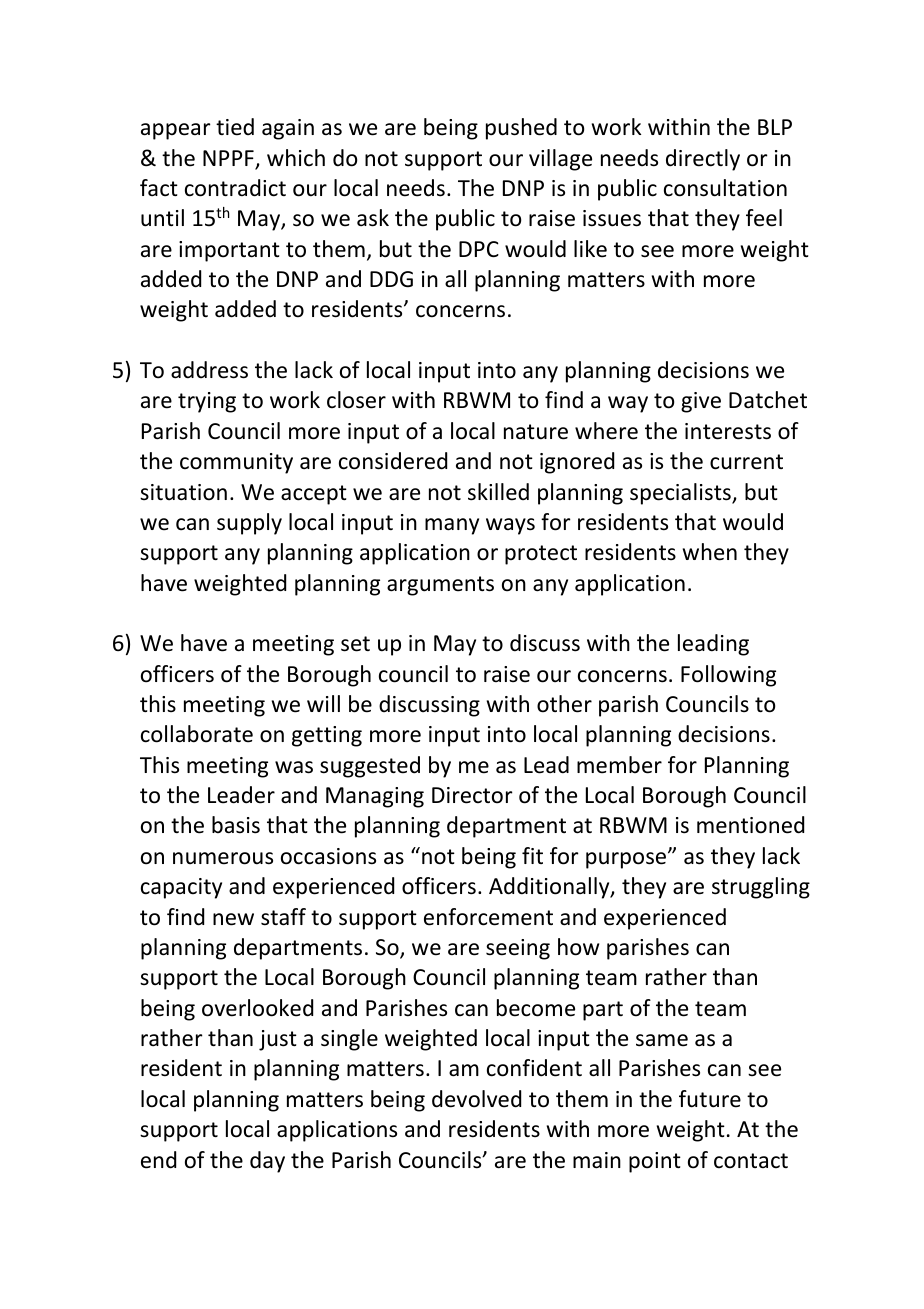 The width and height of the screenshot is (924, 1309). I want to click on skilled, so click(498, 492).
